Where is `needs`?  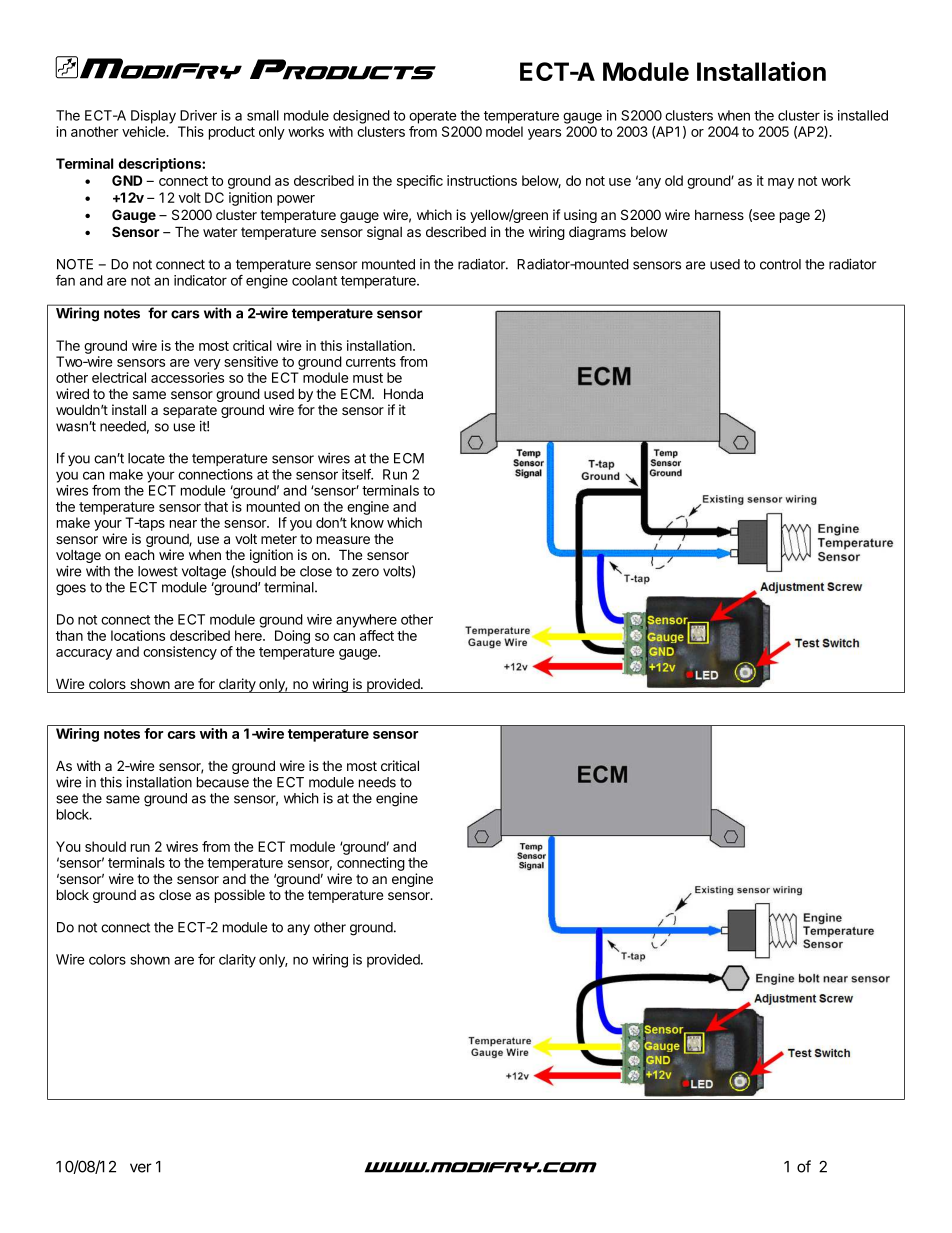
needs is located at coordinates (377, 782).
